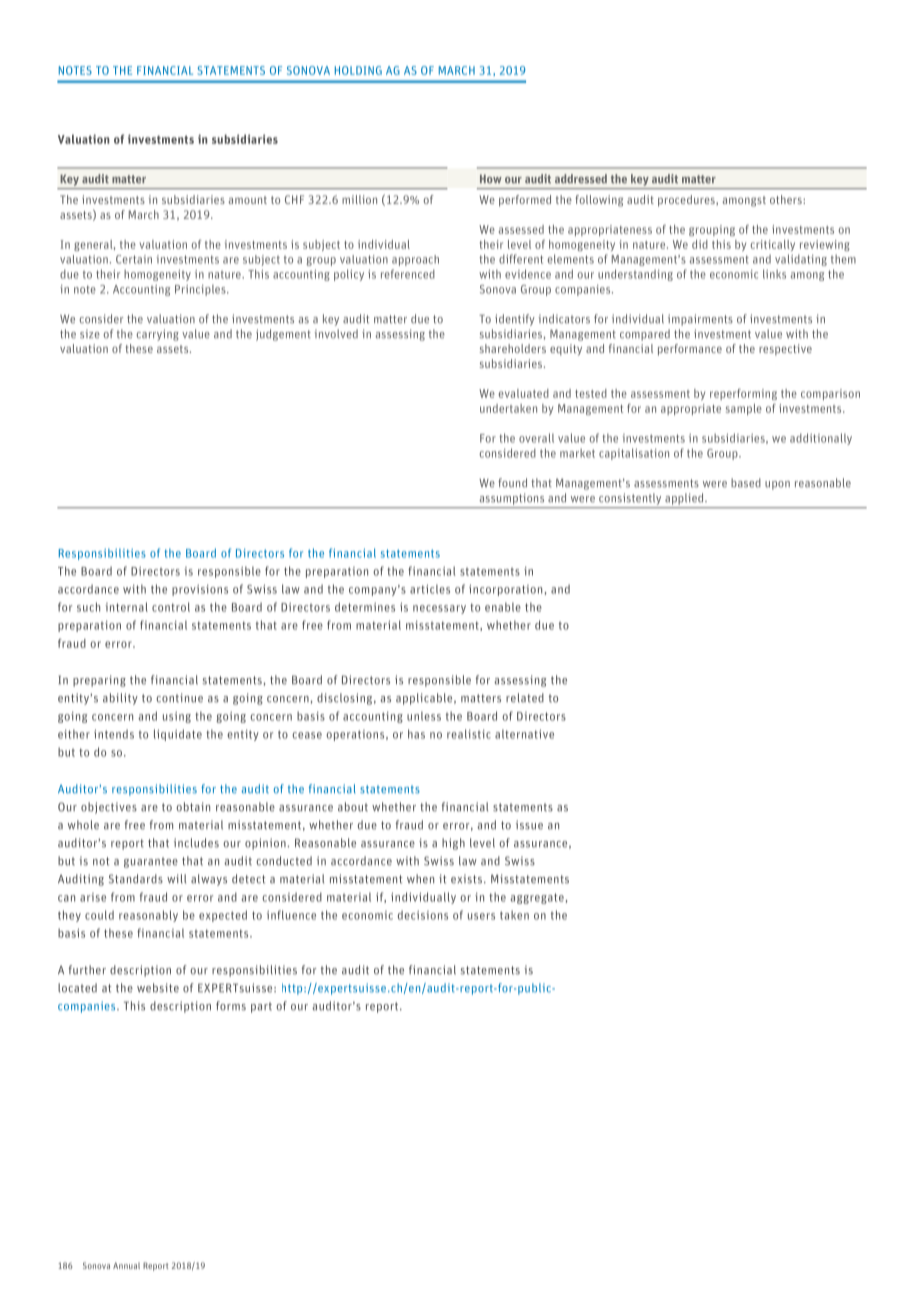 This screenshot has width=924, height=1308. What do you see at coordinates (537, 898) in the screenshot?
I see `aggregate` at bounding box center [537, 898].
